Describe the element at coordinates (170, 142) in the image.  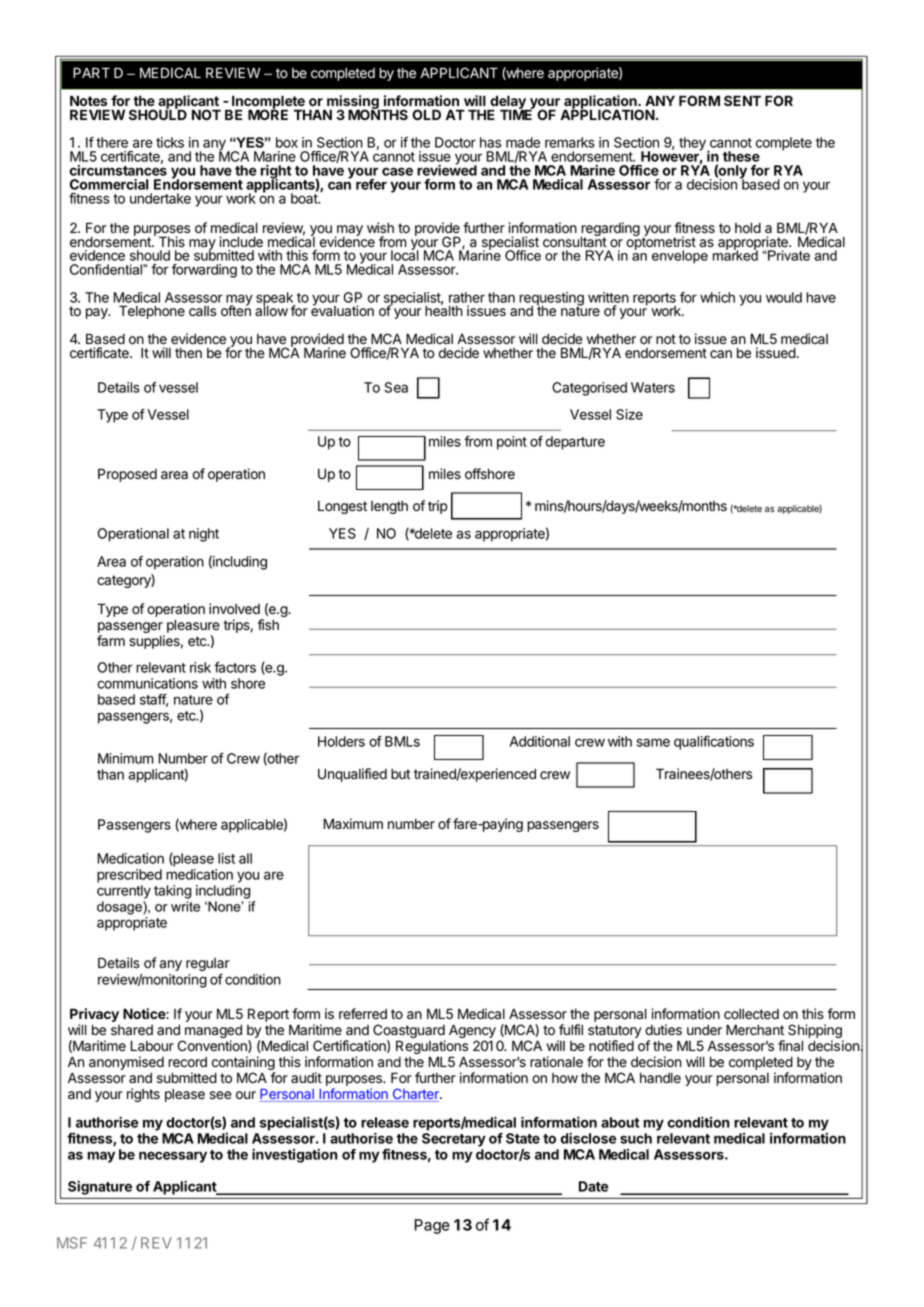
I see `ticks` at that location.
